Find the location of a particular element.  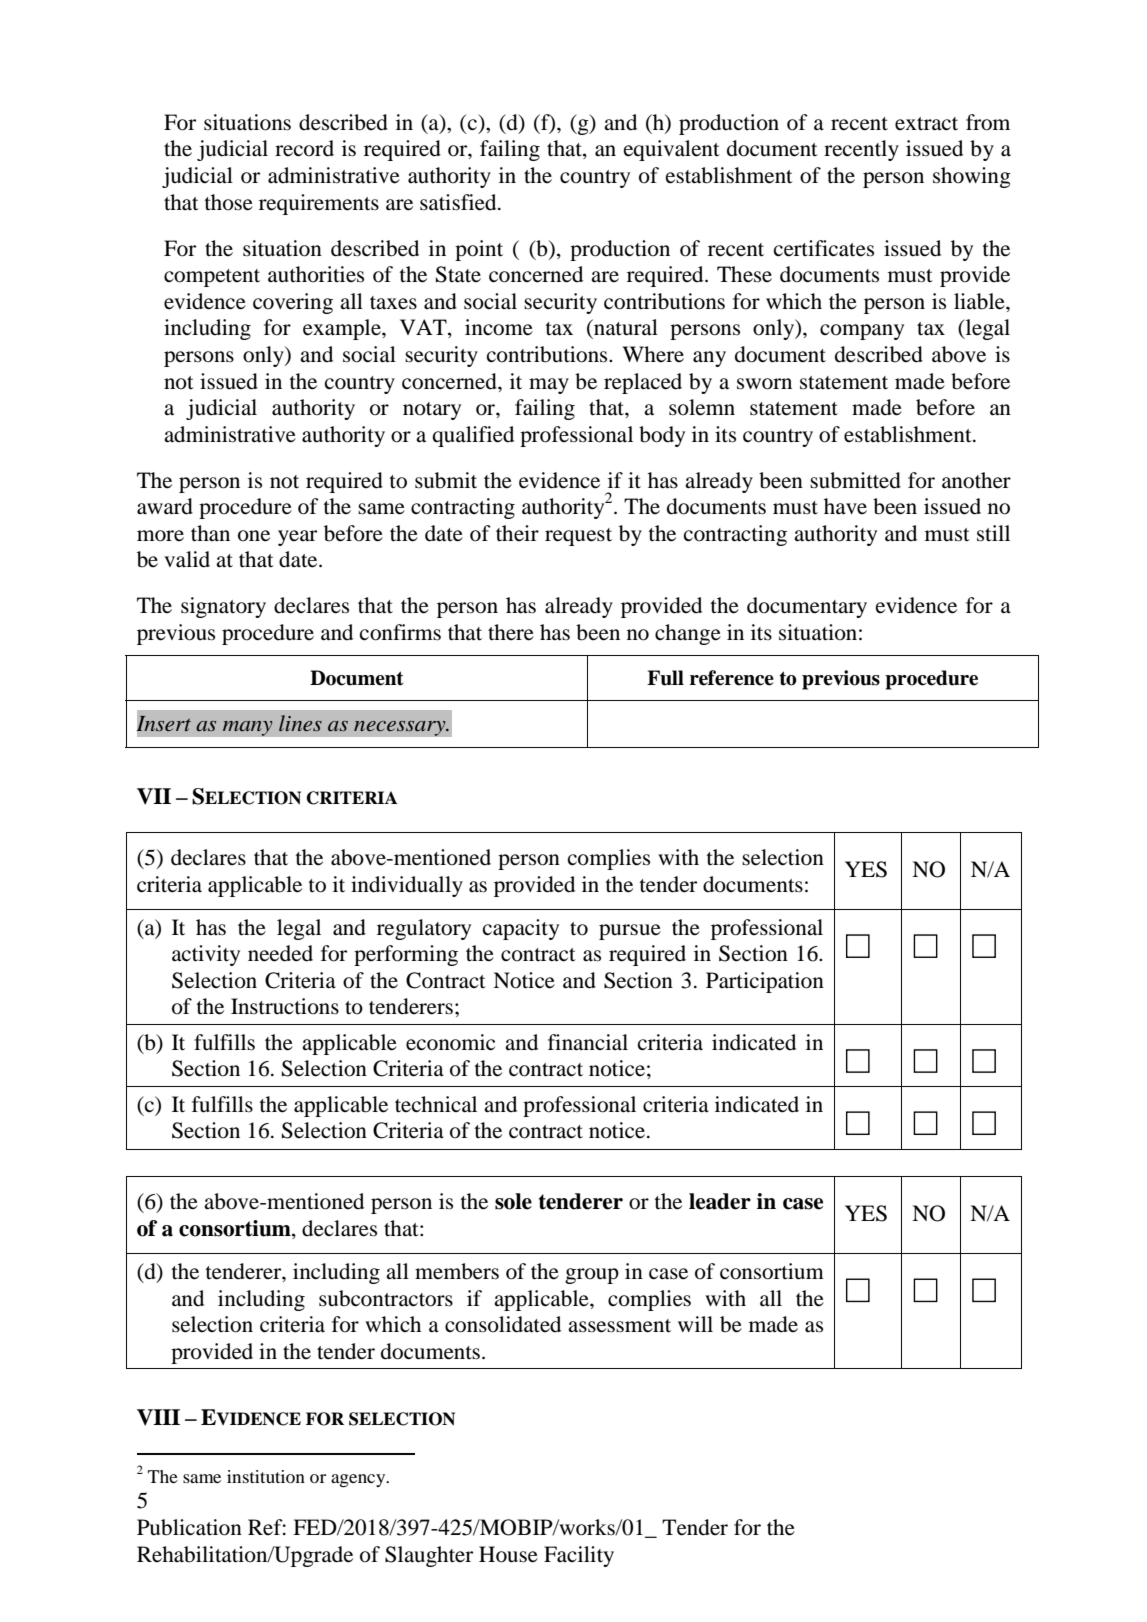

will is located at coordinates (695, 1324).
